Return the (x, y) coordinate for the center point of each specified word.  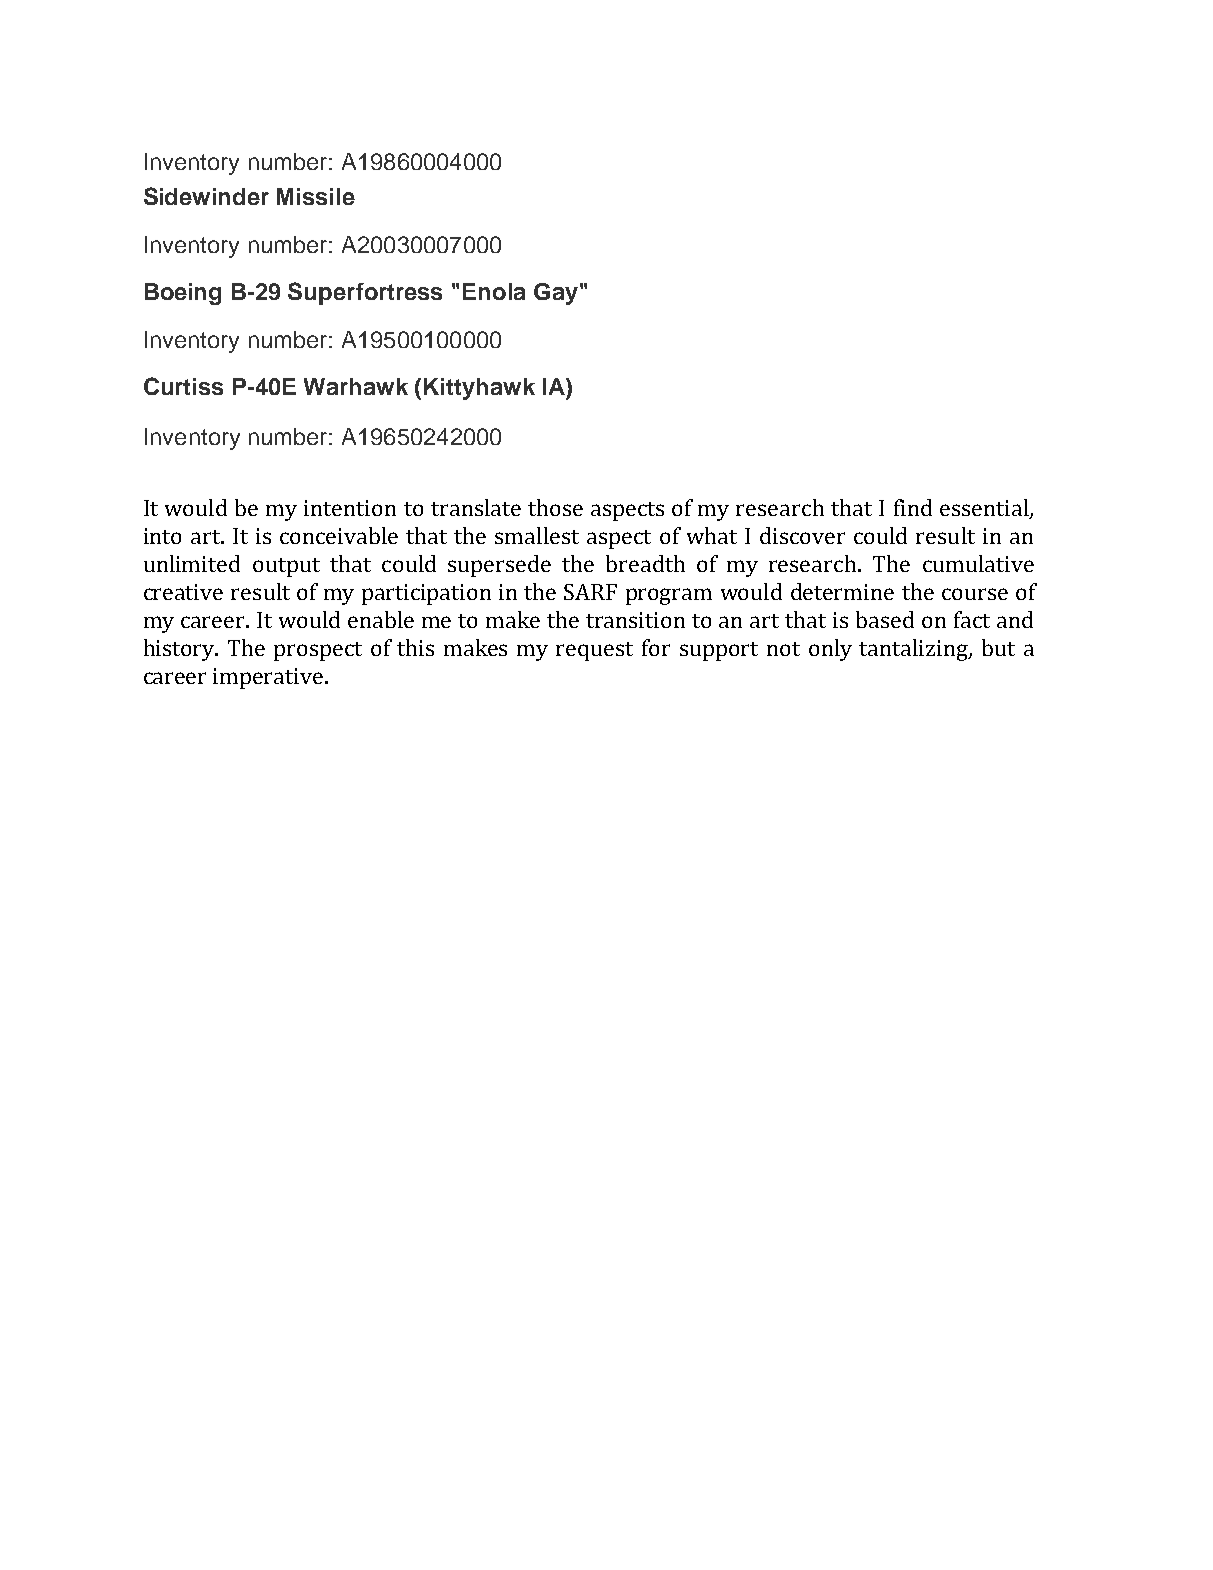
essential (985, 509)
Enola (494, 291)
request (594, 651)
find (913, 507)
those (555, 507)
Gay (556, 294)
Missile (316, 196)
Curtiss (183, 386)
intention (350, 508)
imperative (268, 678)
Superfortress (365, 293)
